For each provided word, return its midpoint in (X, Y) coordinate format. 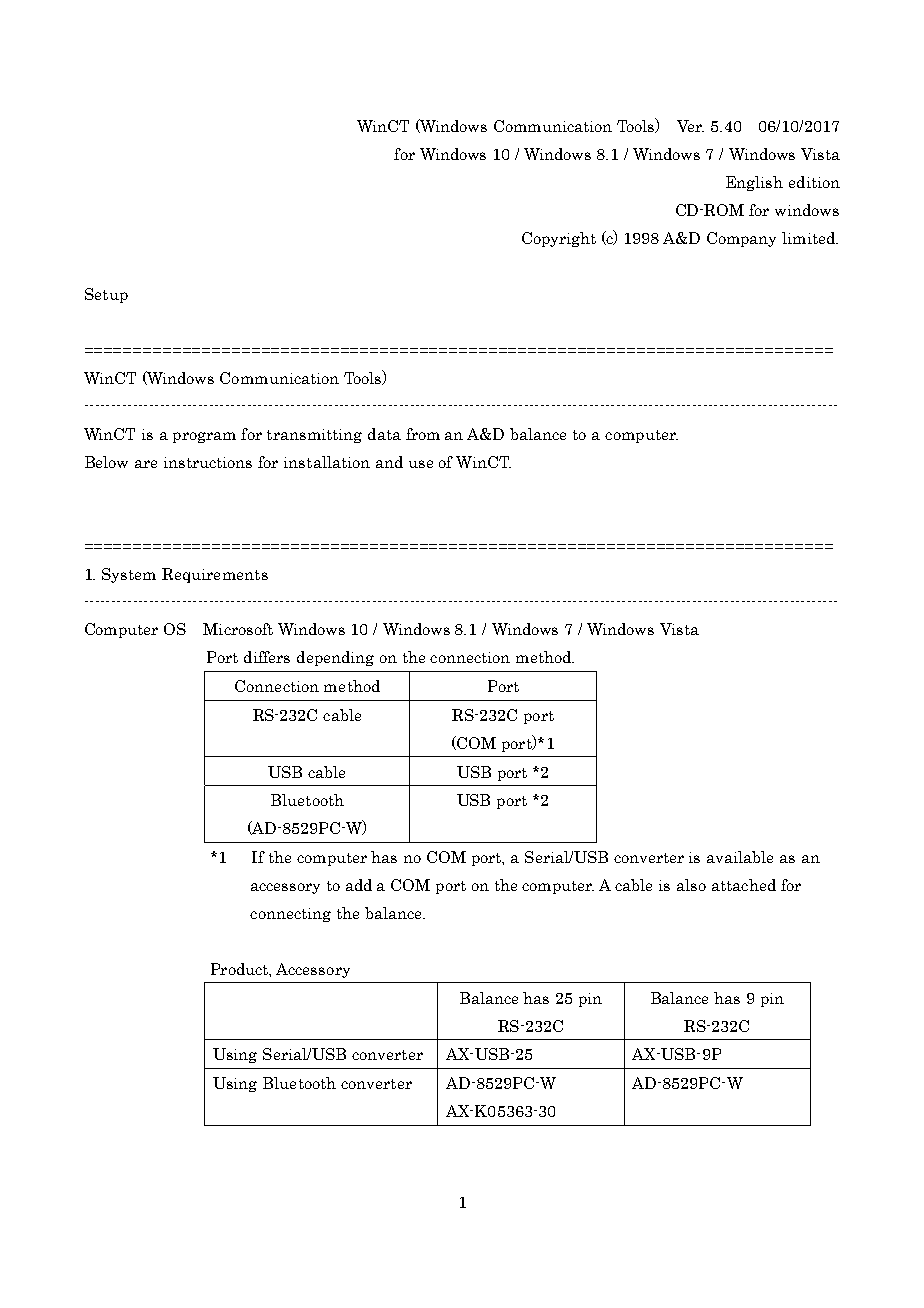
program (204, 437)
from (423, 434)
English (754, 183)
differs (267, 657)
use (421, 464)
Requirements (215, 575)
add (359, 885)
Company (741, 239)
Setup (106, 295)
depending (335, 658)
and (389, 462)
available (740, 857)
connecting (290, 915)
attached (744, 885)
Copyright (559, 239)
